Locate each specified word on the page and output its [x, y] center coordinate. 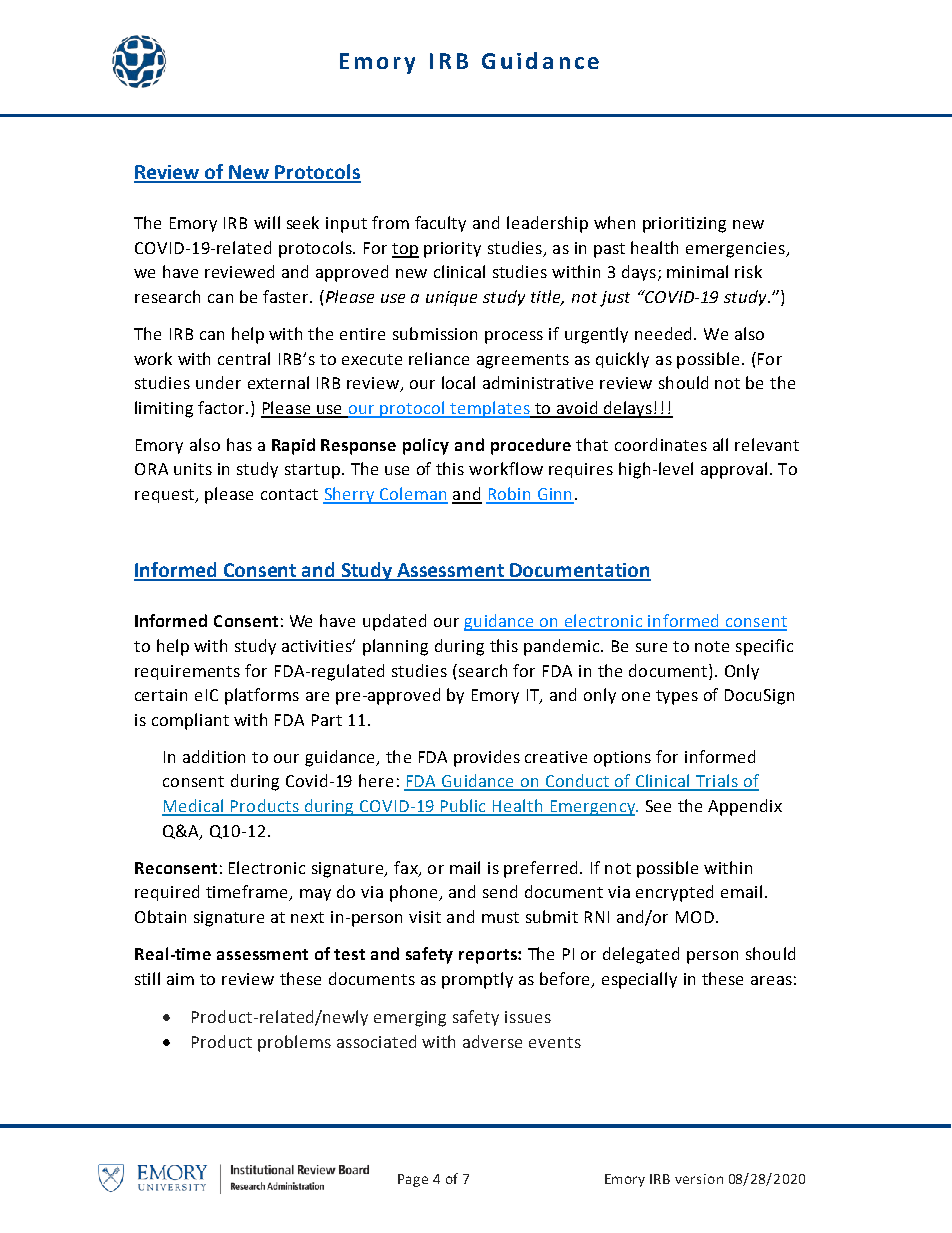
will [267, 222]
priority [452, 250]
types [677, 697]
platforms [262, 696]
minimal [697, 271]
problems [294, 1043]
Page [413, 1180]
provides [487, 758]
